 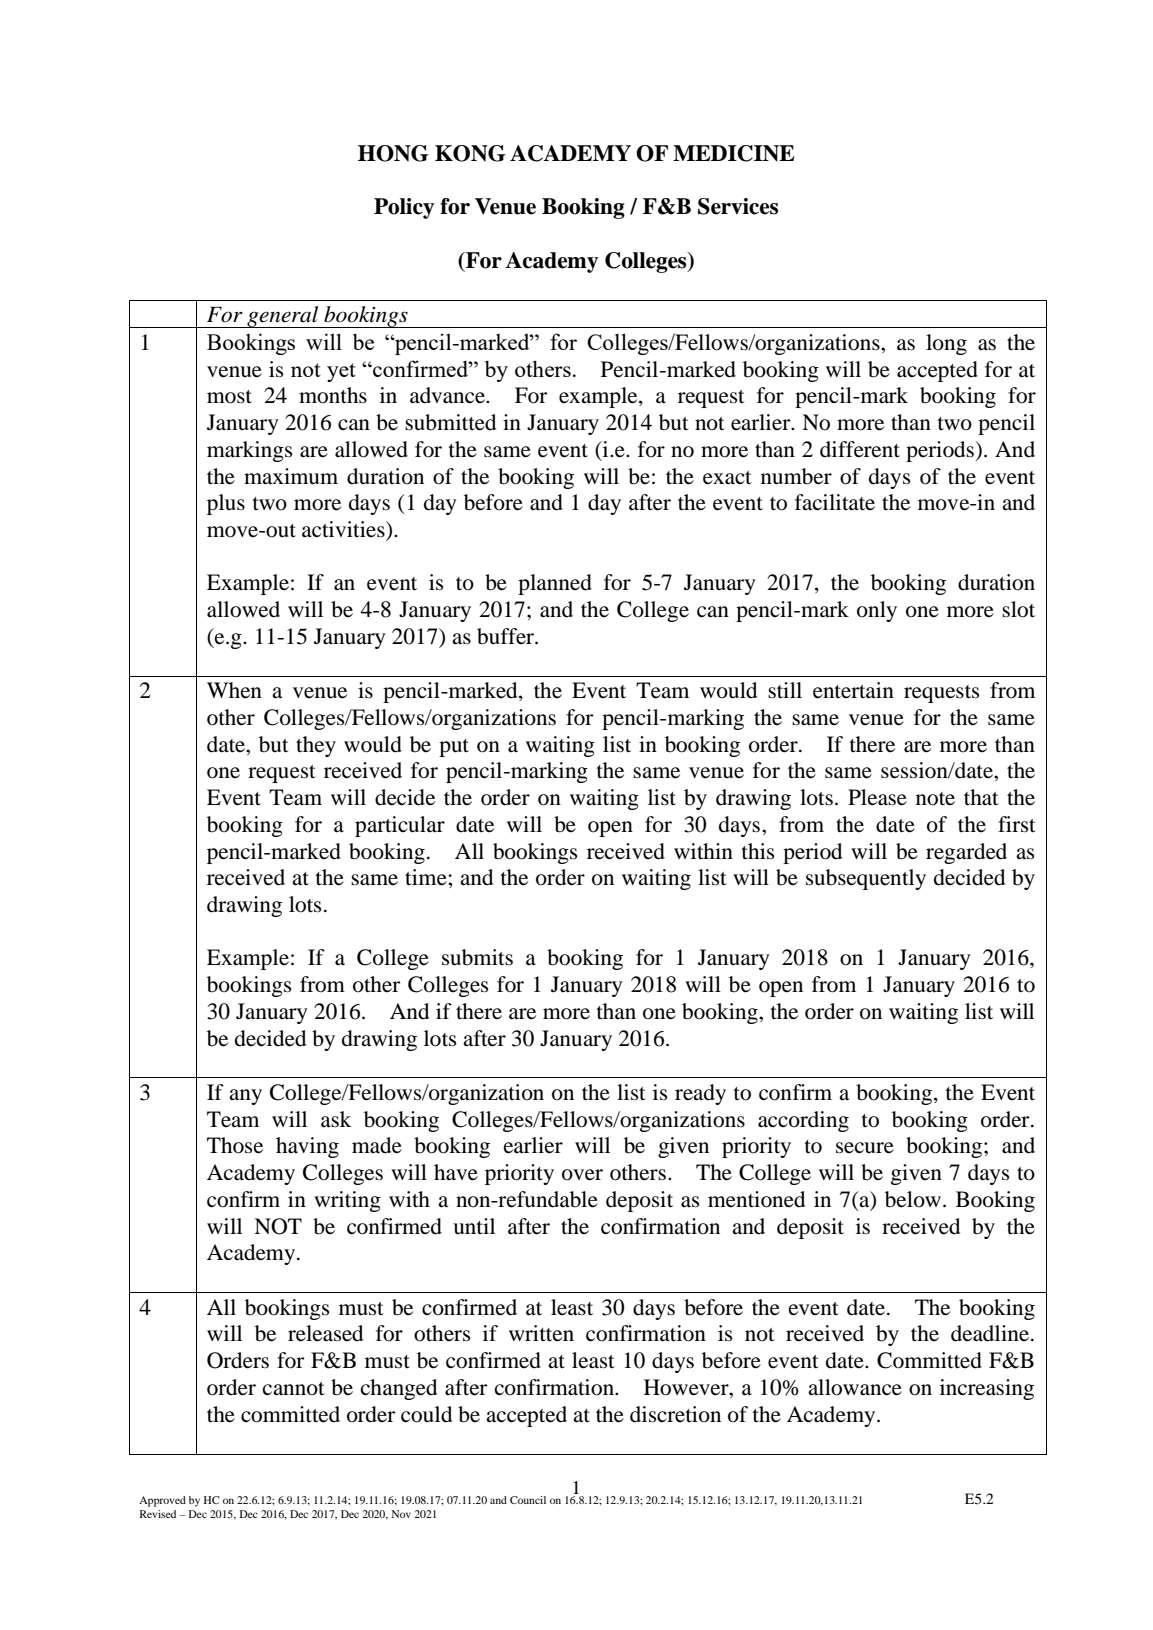 I want to click on Services, so click(x=738, y=206).
